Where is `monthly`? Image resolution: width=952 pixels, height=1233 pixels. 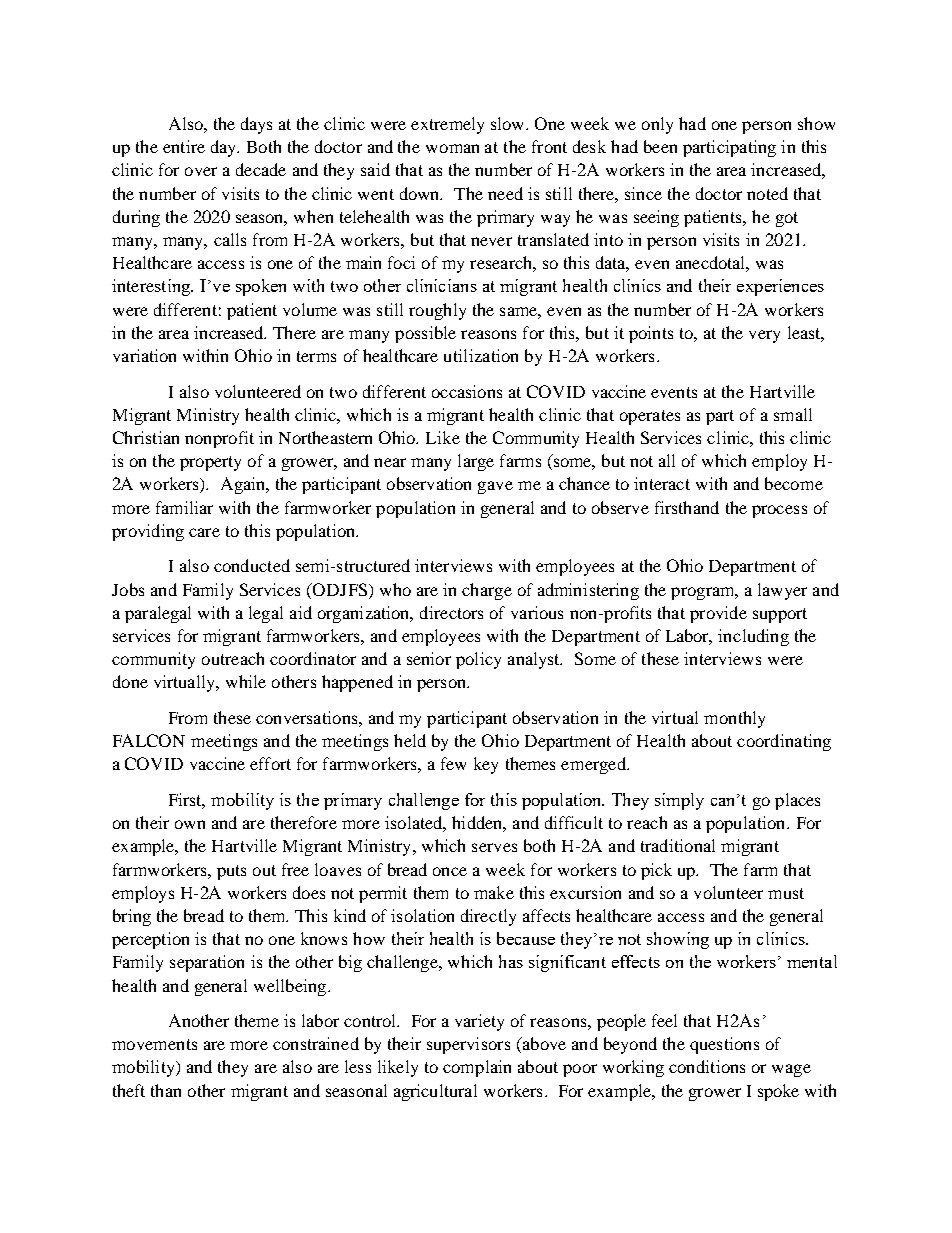 monthly is located at coordinates (734, 719).
